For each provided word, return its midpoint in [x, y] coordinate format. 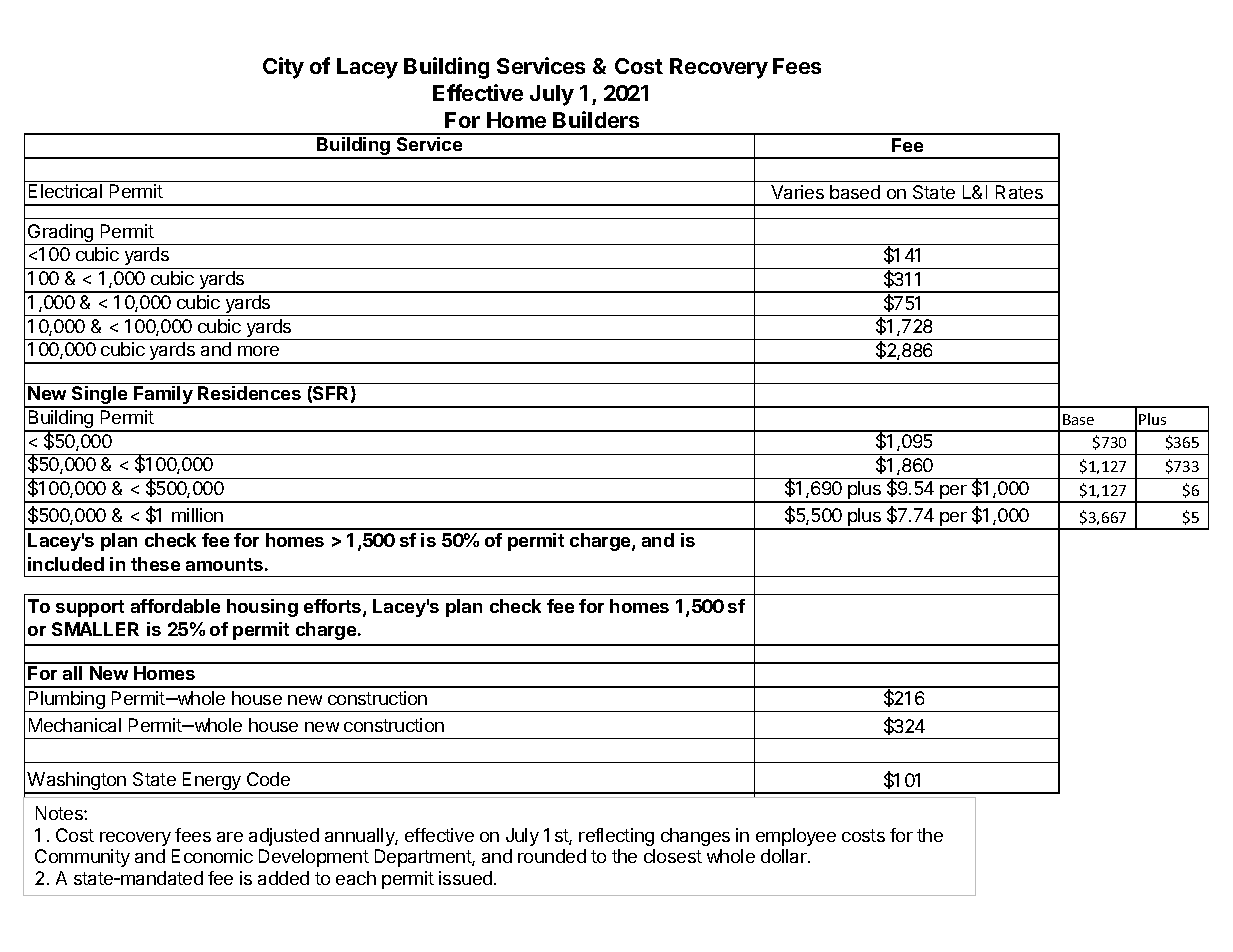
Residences [249, 393]
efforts [334, 607]
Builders [596, 119]
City [283, 68]
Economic [212, 856]
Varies [797, 192]
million [197, 515]
